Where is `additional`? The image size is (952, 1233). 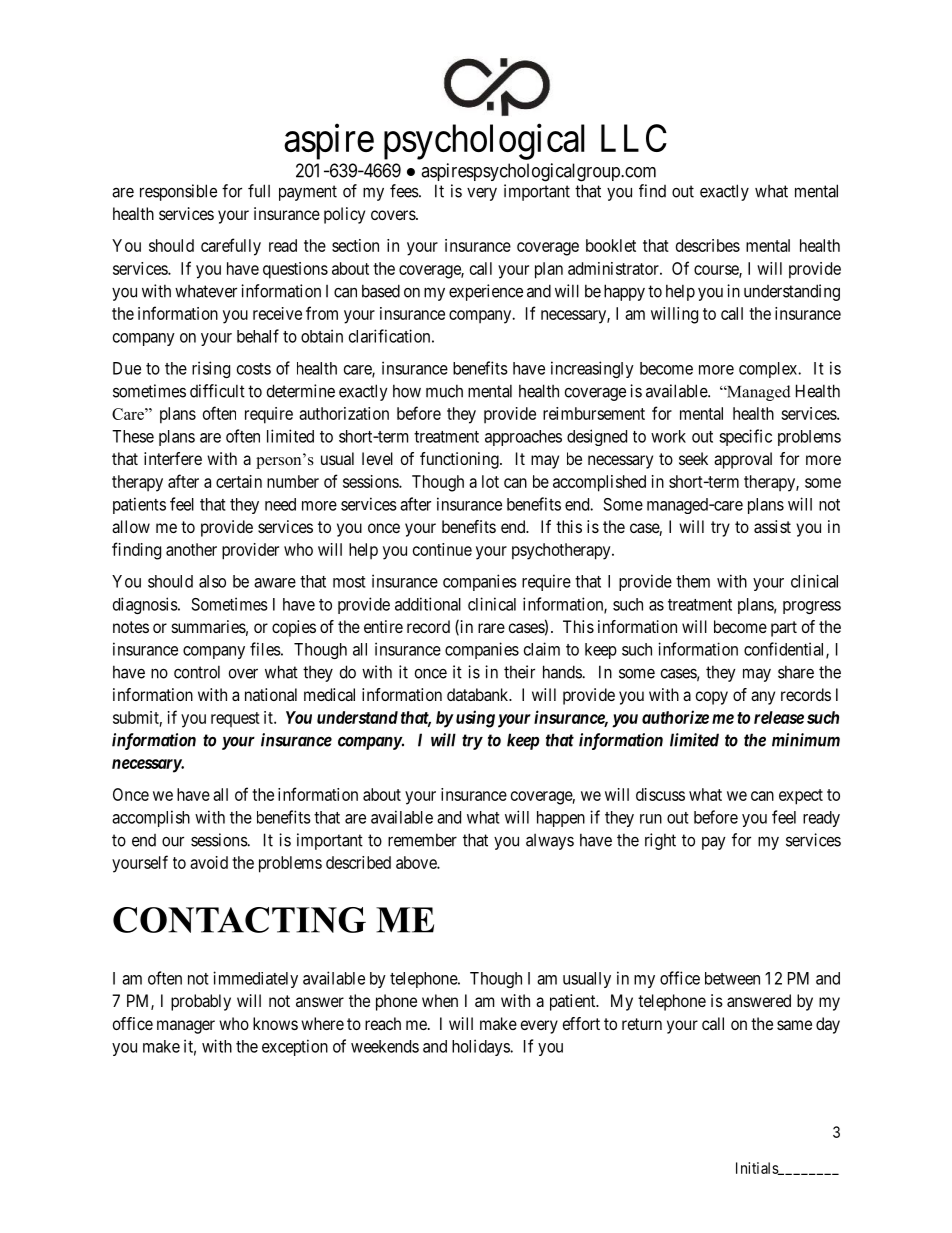 additional is located at coordinates (428, 604).
